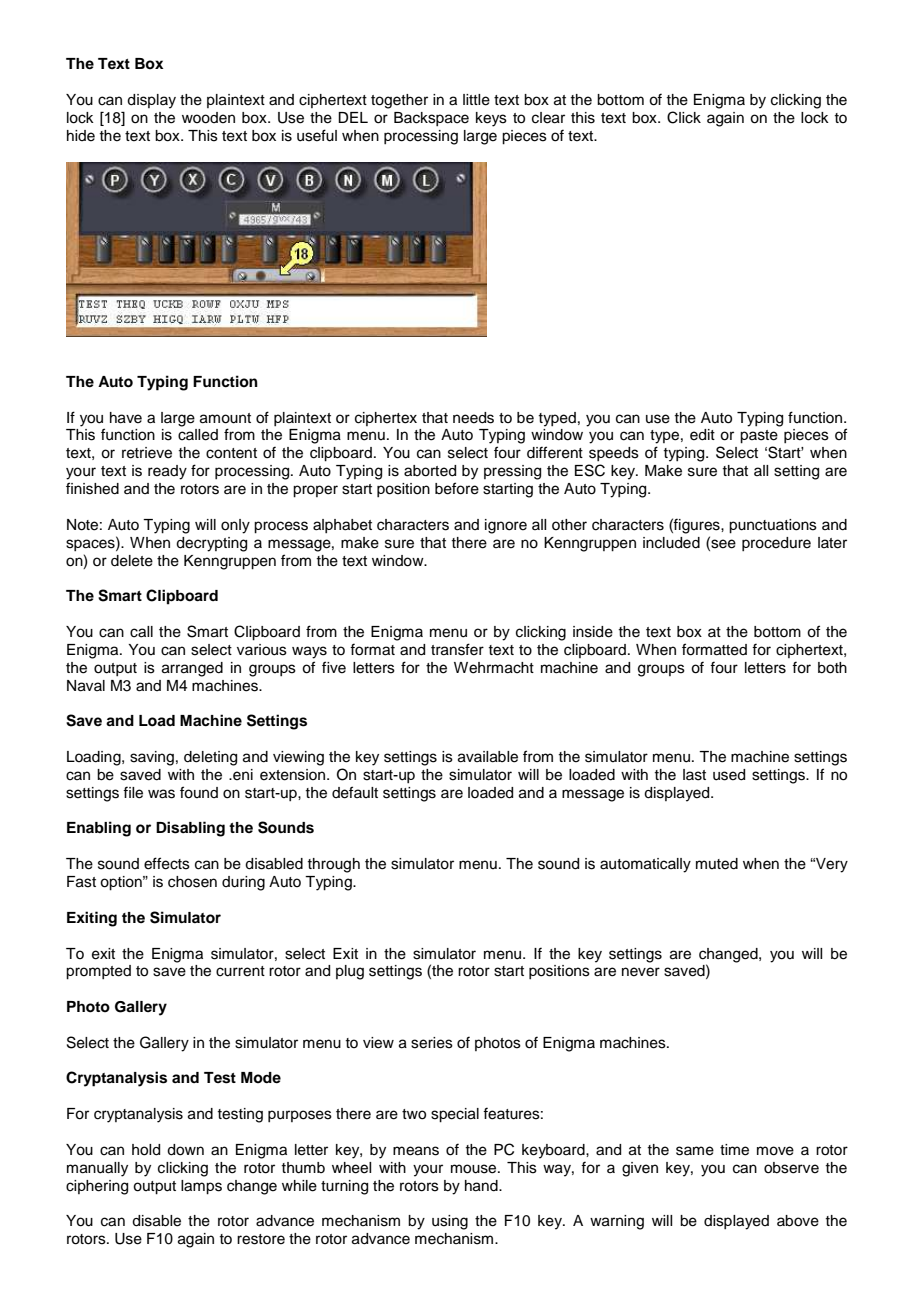  I want to click on wooden, so click(208, 118).
